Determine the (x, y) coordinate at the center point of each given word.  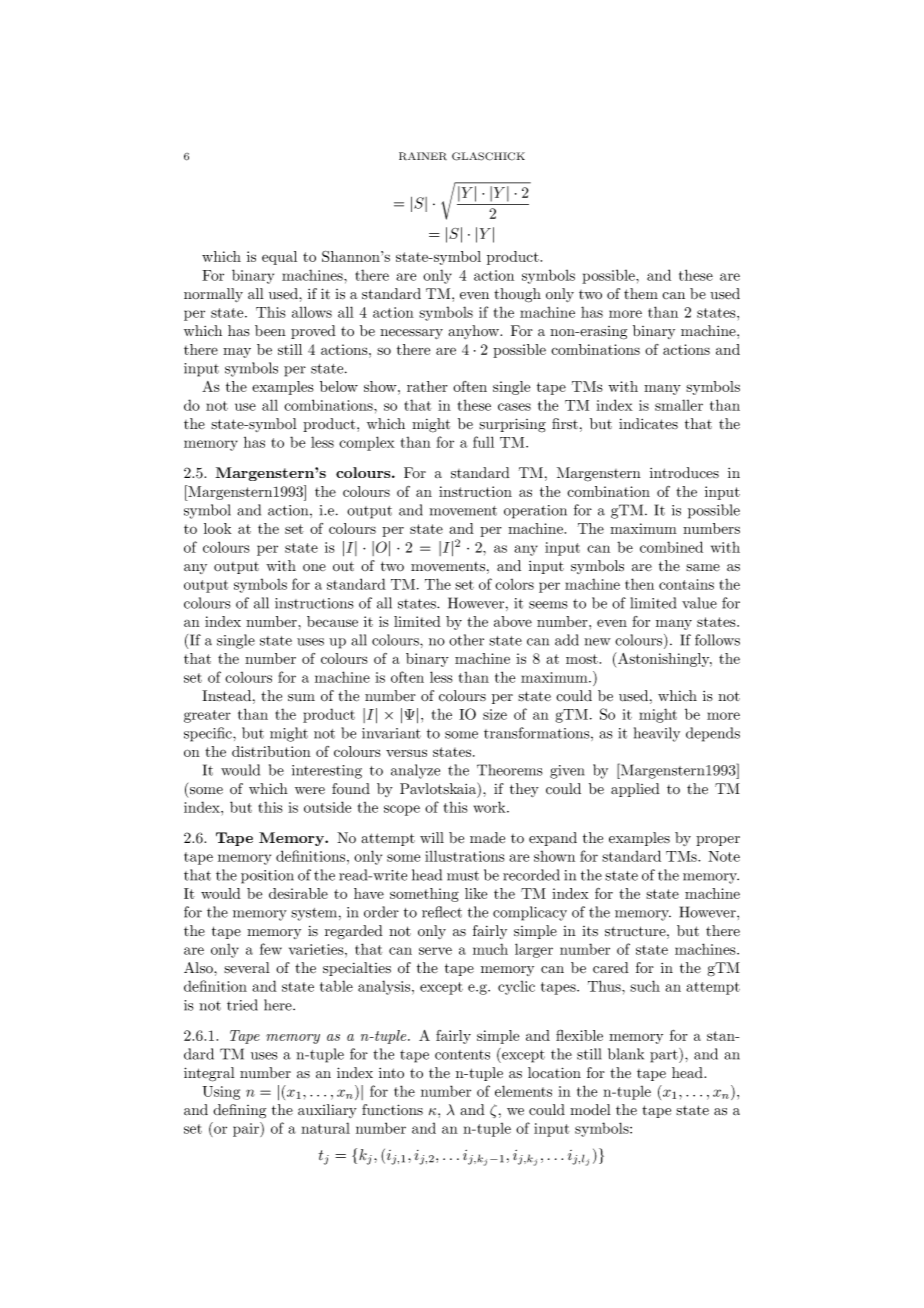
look (218, 528)
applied (635, 790)
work (491, 807)
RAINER (423, 156)
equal (279, 258)
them (641, 293)
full (483, 442)
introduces (684, 473)
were (310, 790)
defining (239, 1111)
